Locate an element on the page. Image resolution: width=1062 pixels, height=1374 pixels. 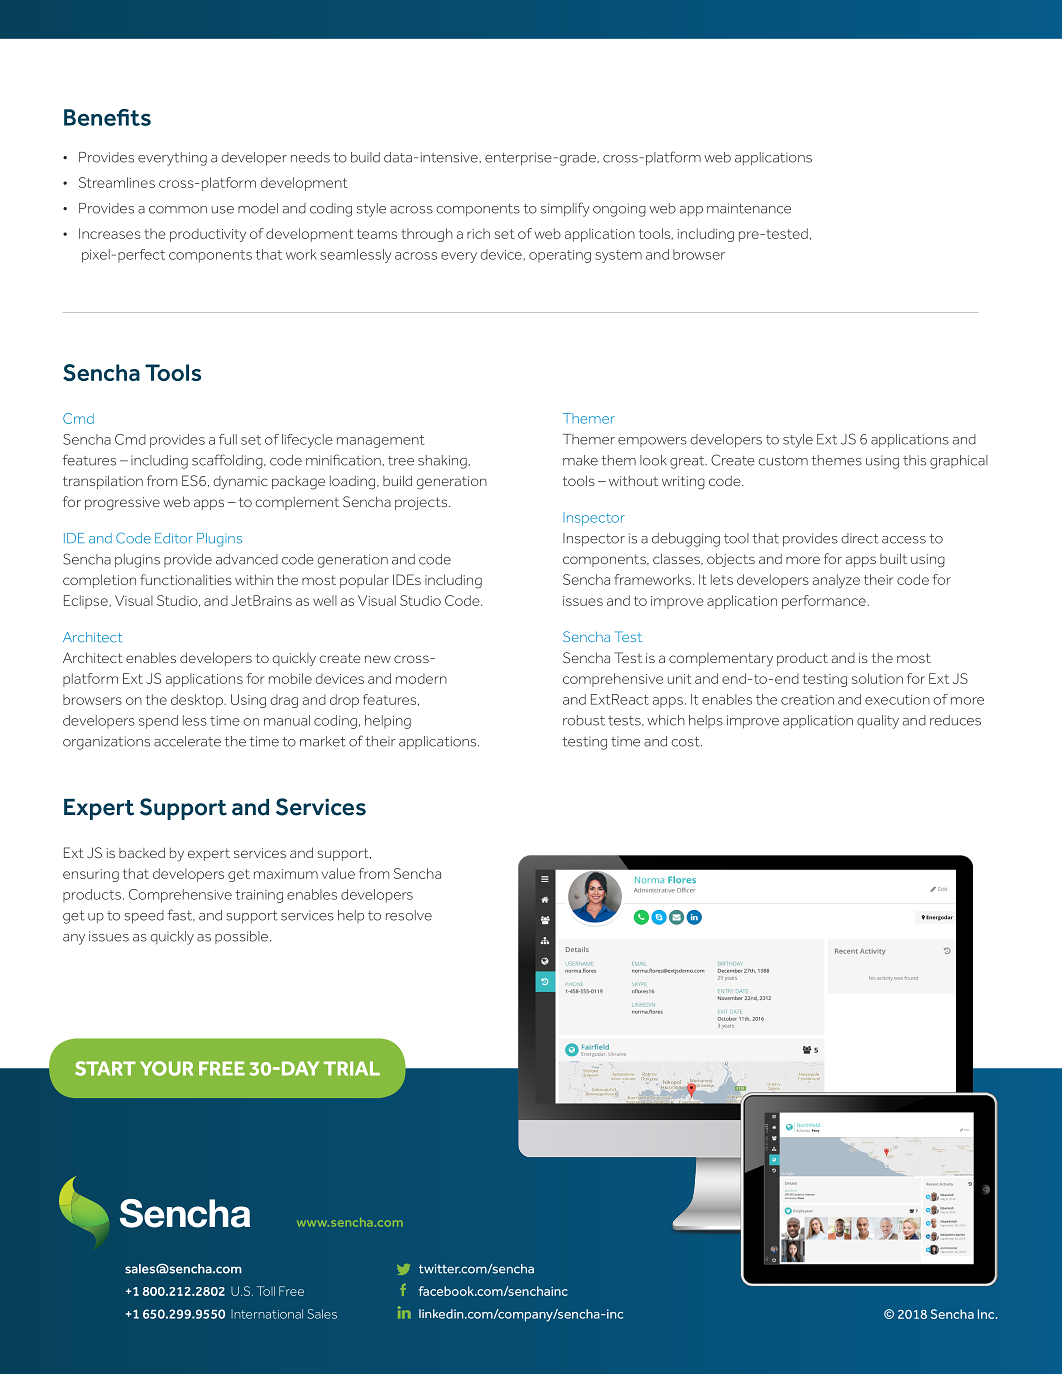
desktop is located at coordinates (198, 701).
